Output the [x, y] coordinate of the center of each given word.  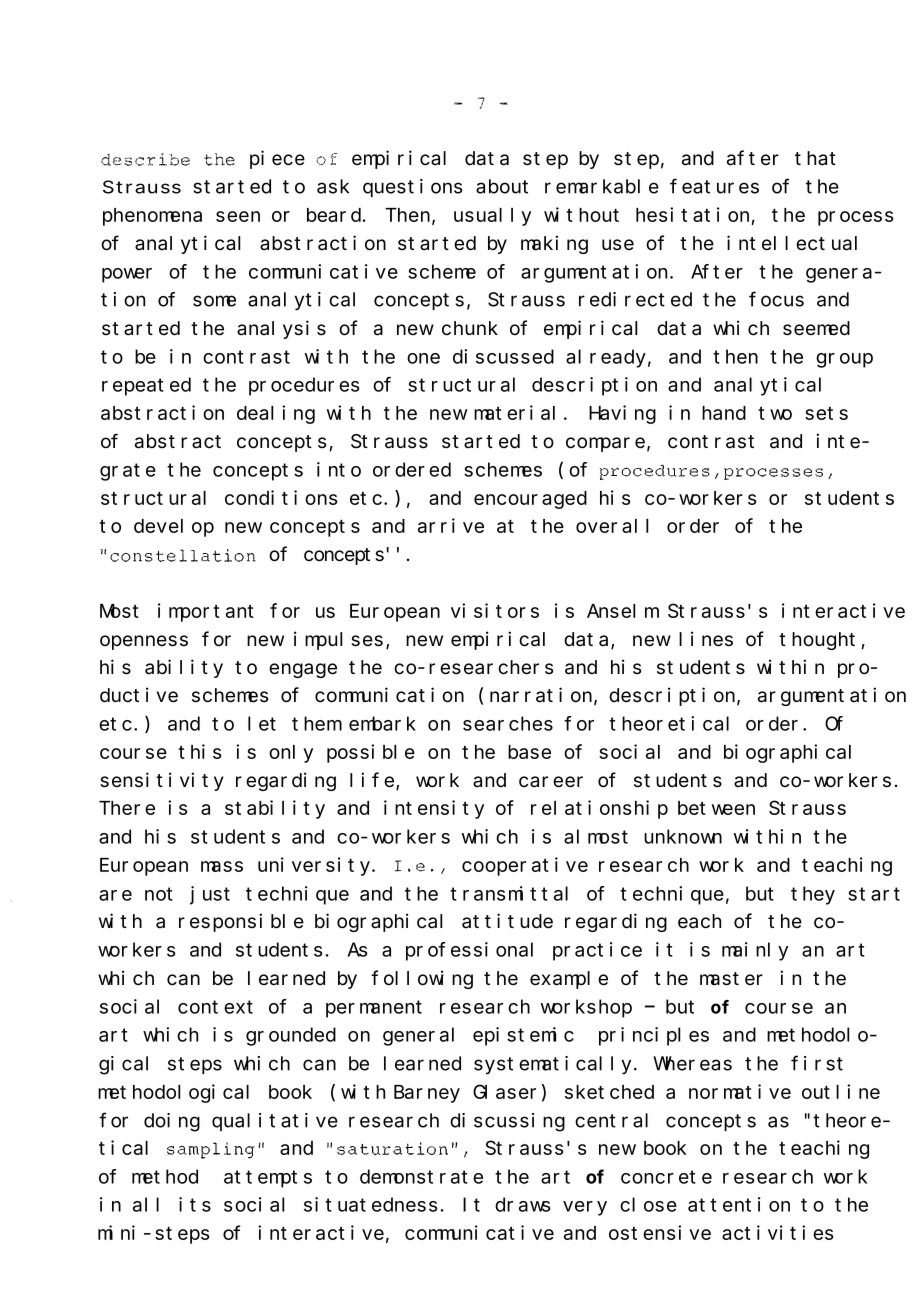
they [813, 895]
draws [522, 1204]
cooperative [525, 866]
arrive [451, 525]
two [775, 413]
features [714, 186]
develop [174, 528]
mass [222, 866]
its [195, 1204]
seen [238, 216]
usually [492, 217]
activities [777, 1232]
